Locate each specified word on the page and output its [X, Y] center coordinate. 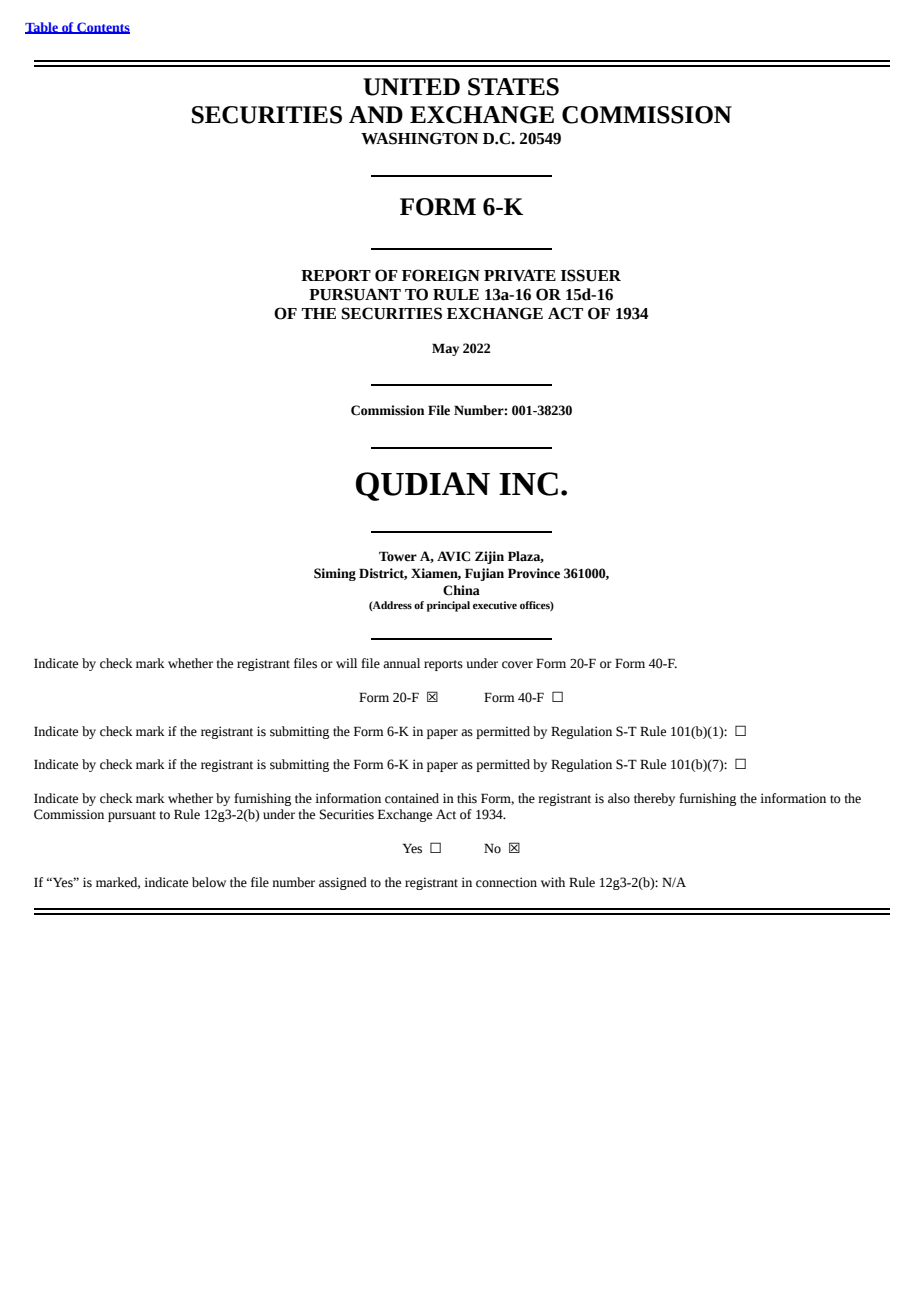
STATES [513, 87]
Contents [102, 28]
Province [534, 573]
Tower [398, 556]
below [209, 882]
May [445, 349]
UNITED [411, 87]
